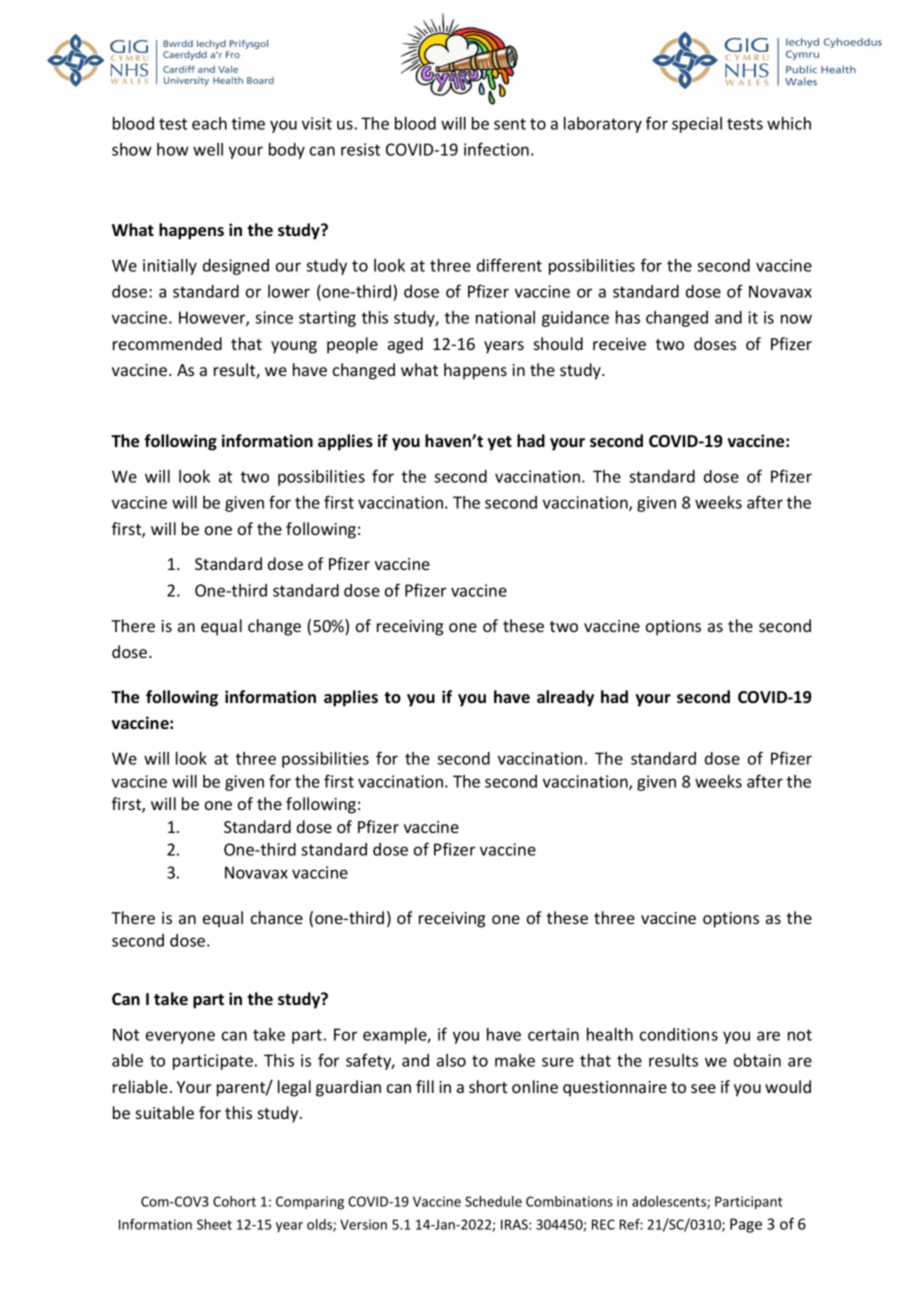  I want to click on everyone, so click(180, 1037).
